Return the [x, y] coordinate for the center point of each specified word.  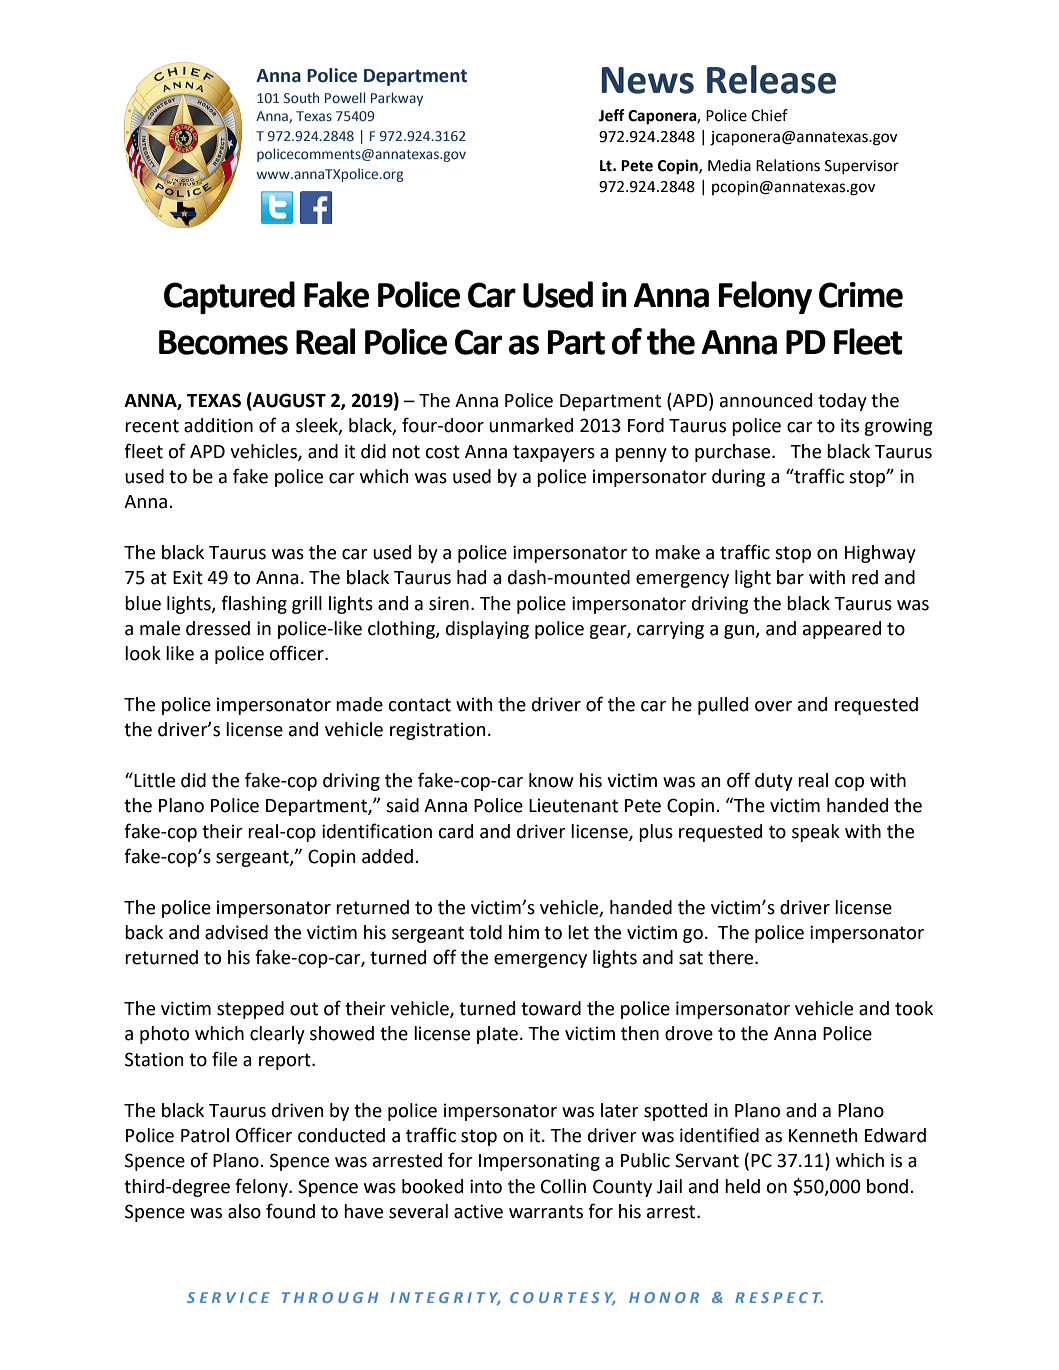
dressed [218, 628]
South [301, 97]
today [842, 402]
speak [816, 833]
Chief [769, 115]
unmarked [531, 425]
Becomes [223, 342]
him [524, 932]
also [244, 1211]
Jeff [612, 115]
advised [236, 932]
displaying [487, 630]
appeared [842, 630]
